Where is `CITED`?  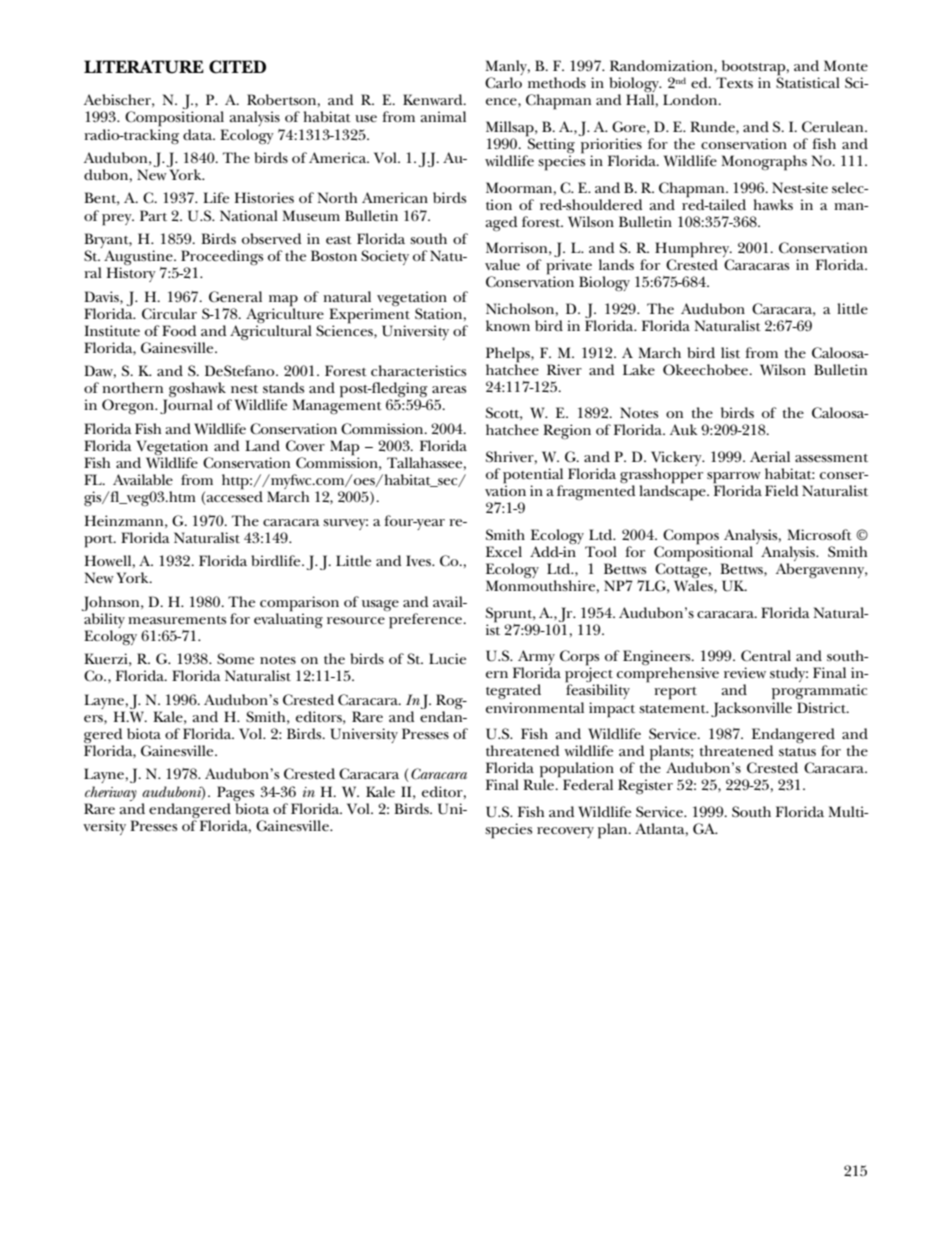 CITED is located at coordinates (237, 67).
